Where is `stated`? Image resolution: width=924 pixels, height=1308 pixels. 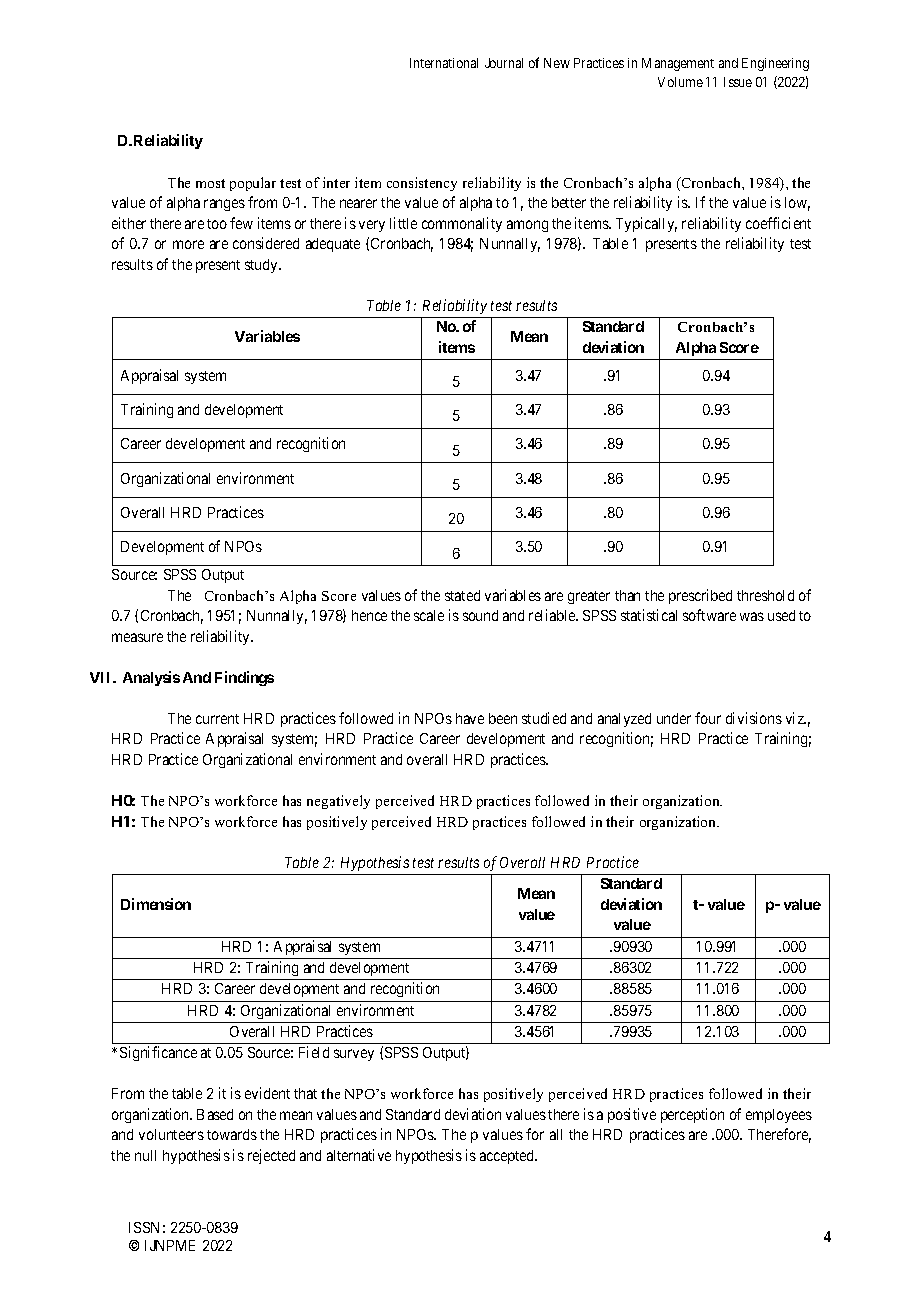 stated is located at coordinates (462, 595).
